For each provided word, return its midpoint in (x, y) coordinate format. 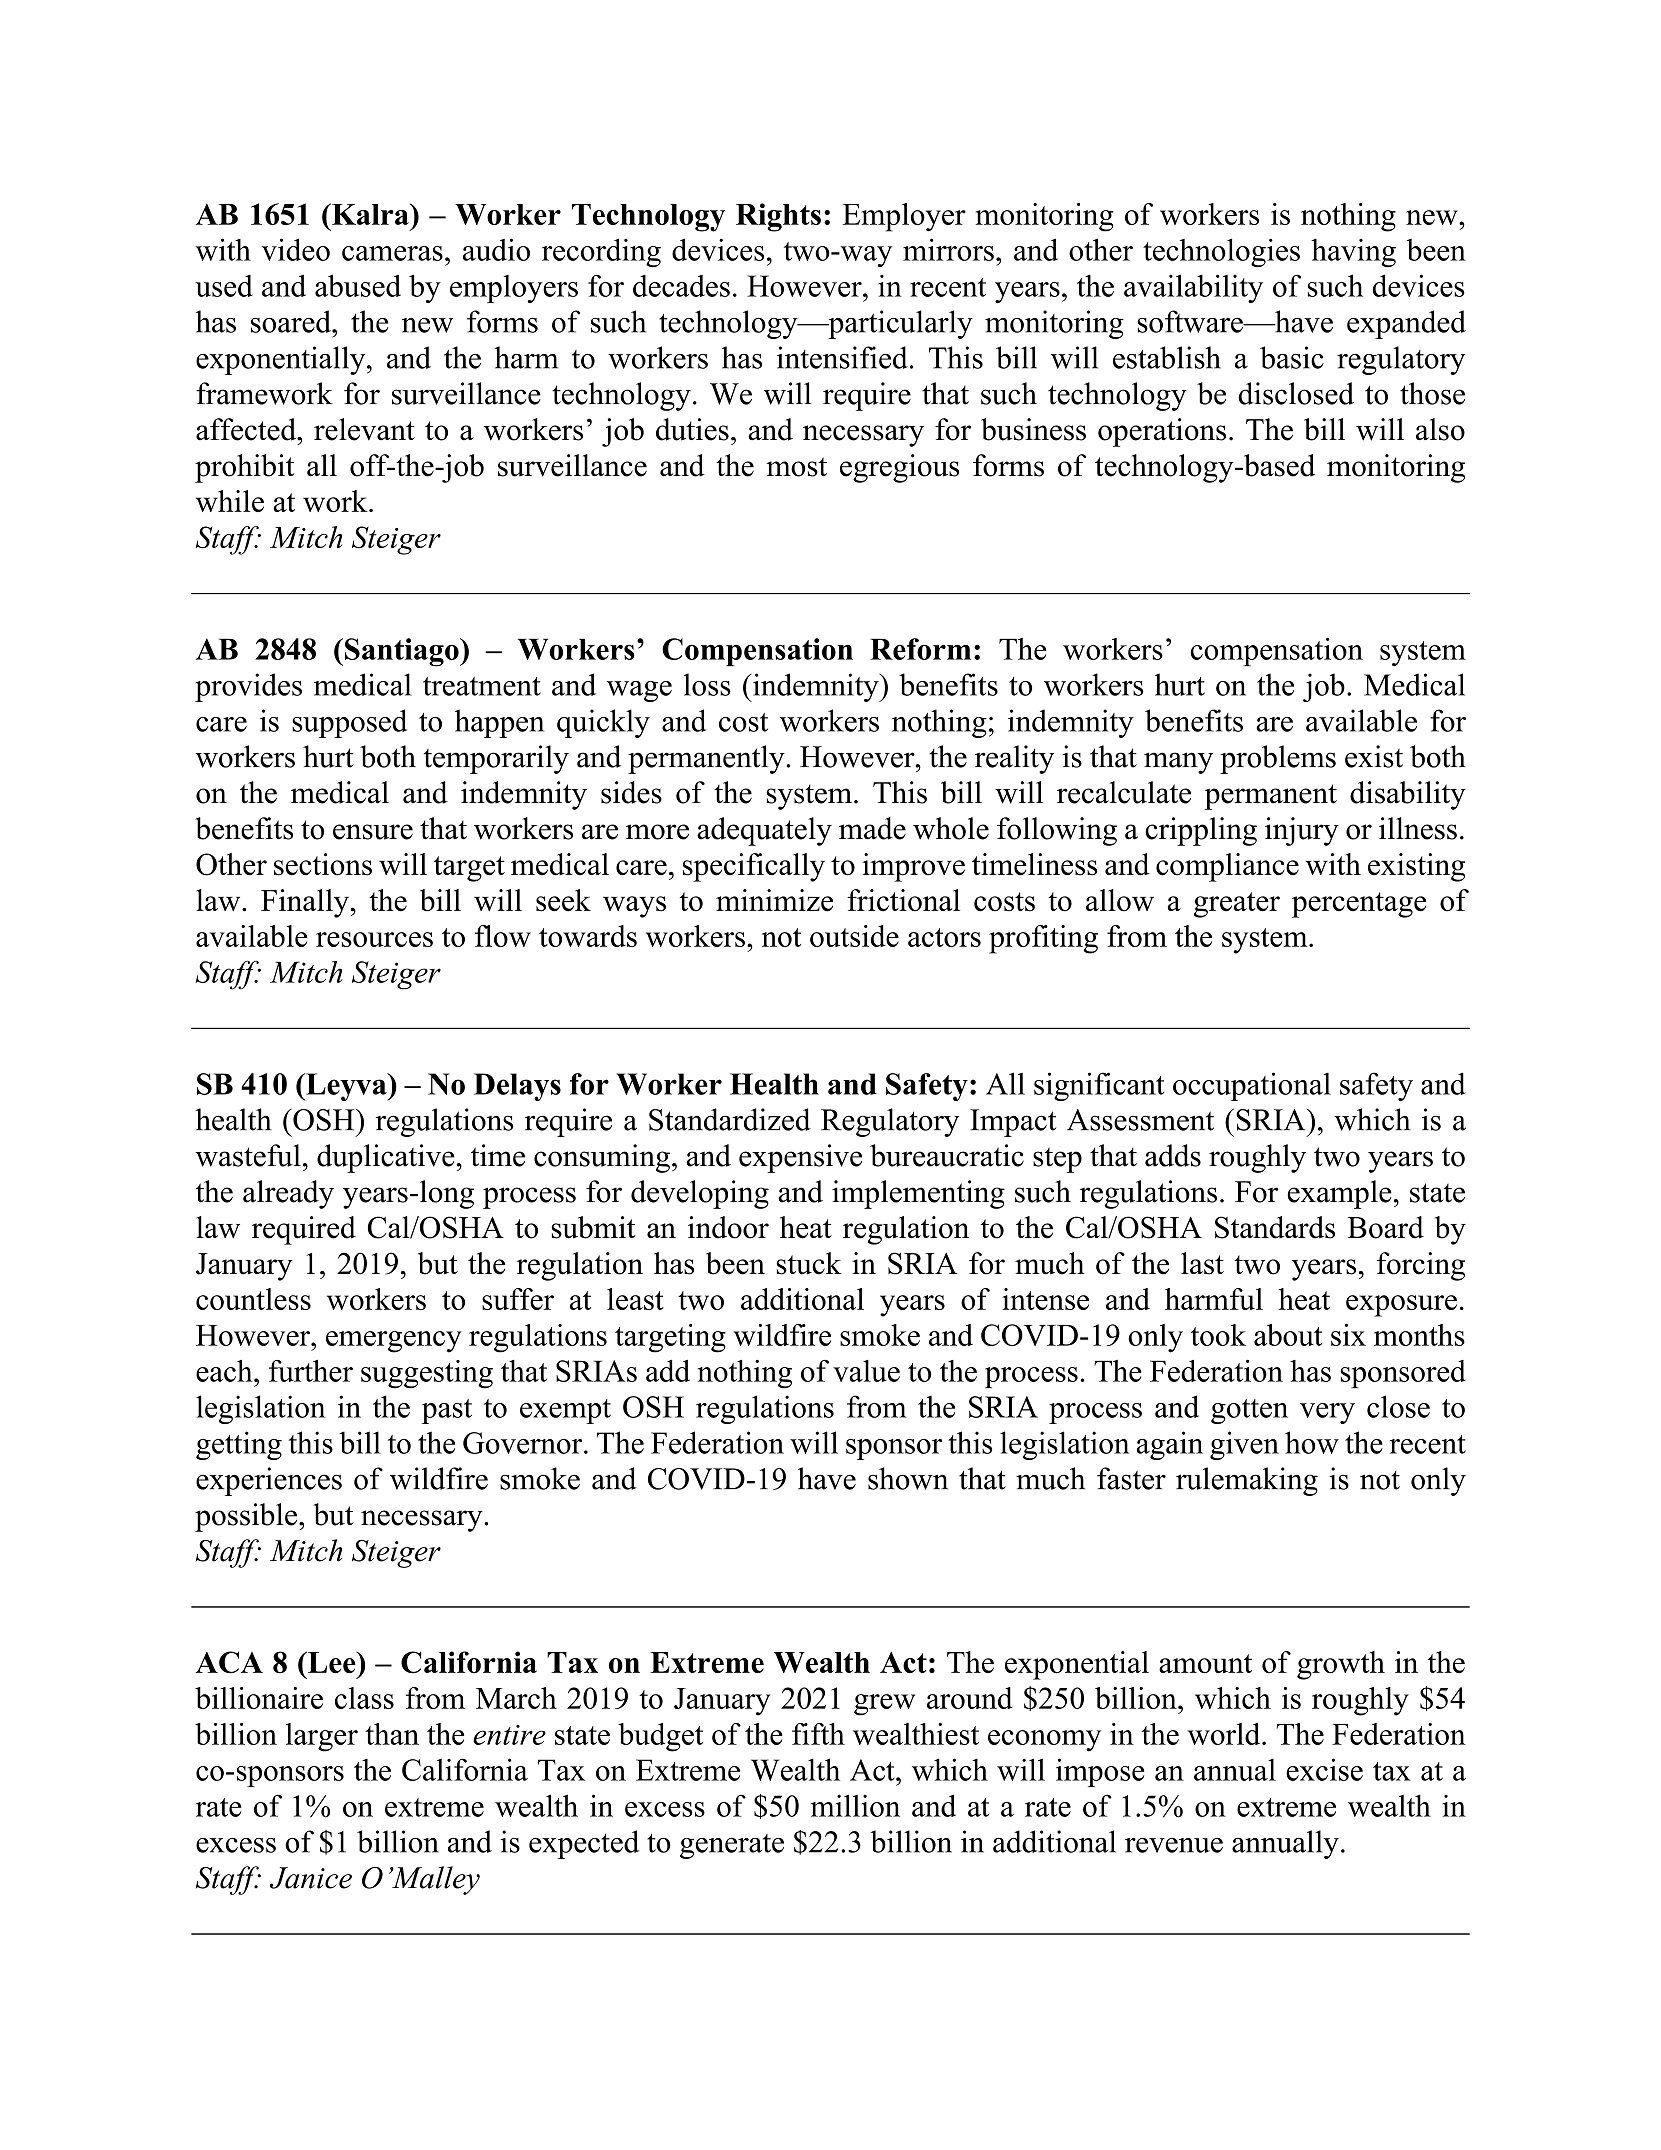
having (1353, 253)
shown (908, 1478)
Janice (311, 1878)
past (447, 1411)
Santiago (403, 652)
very (1327, 1413)
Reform (920, 649)
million (855, 1805)
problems (1278, 759)
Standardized (730, 1119)
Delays (517, 1087)
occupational (1252, 1086)
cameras (392, 253)
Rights (778, 217)
